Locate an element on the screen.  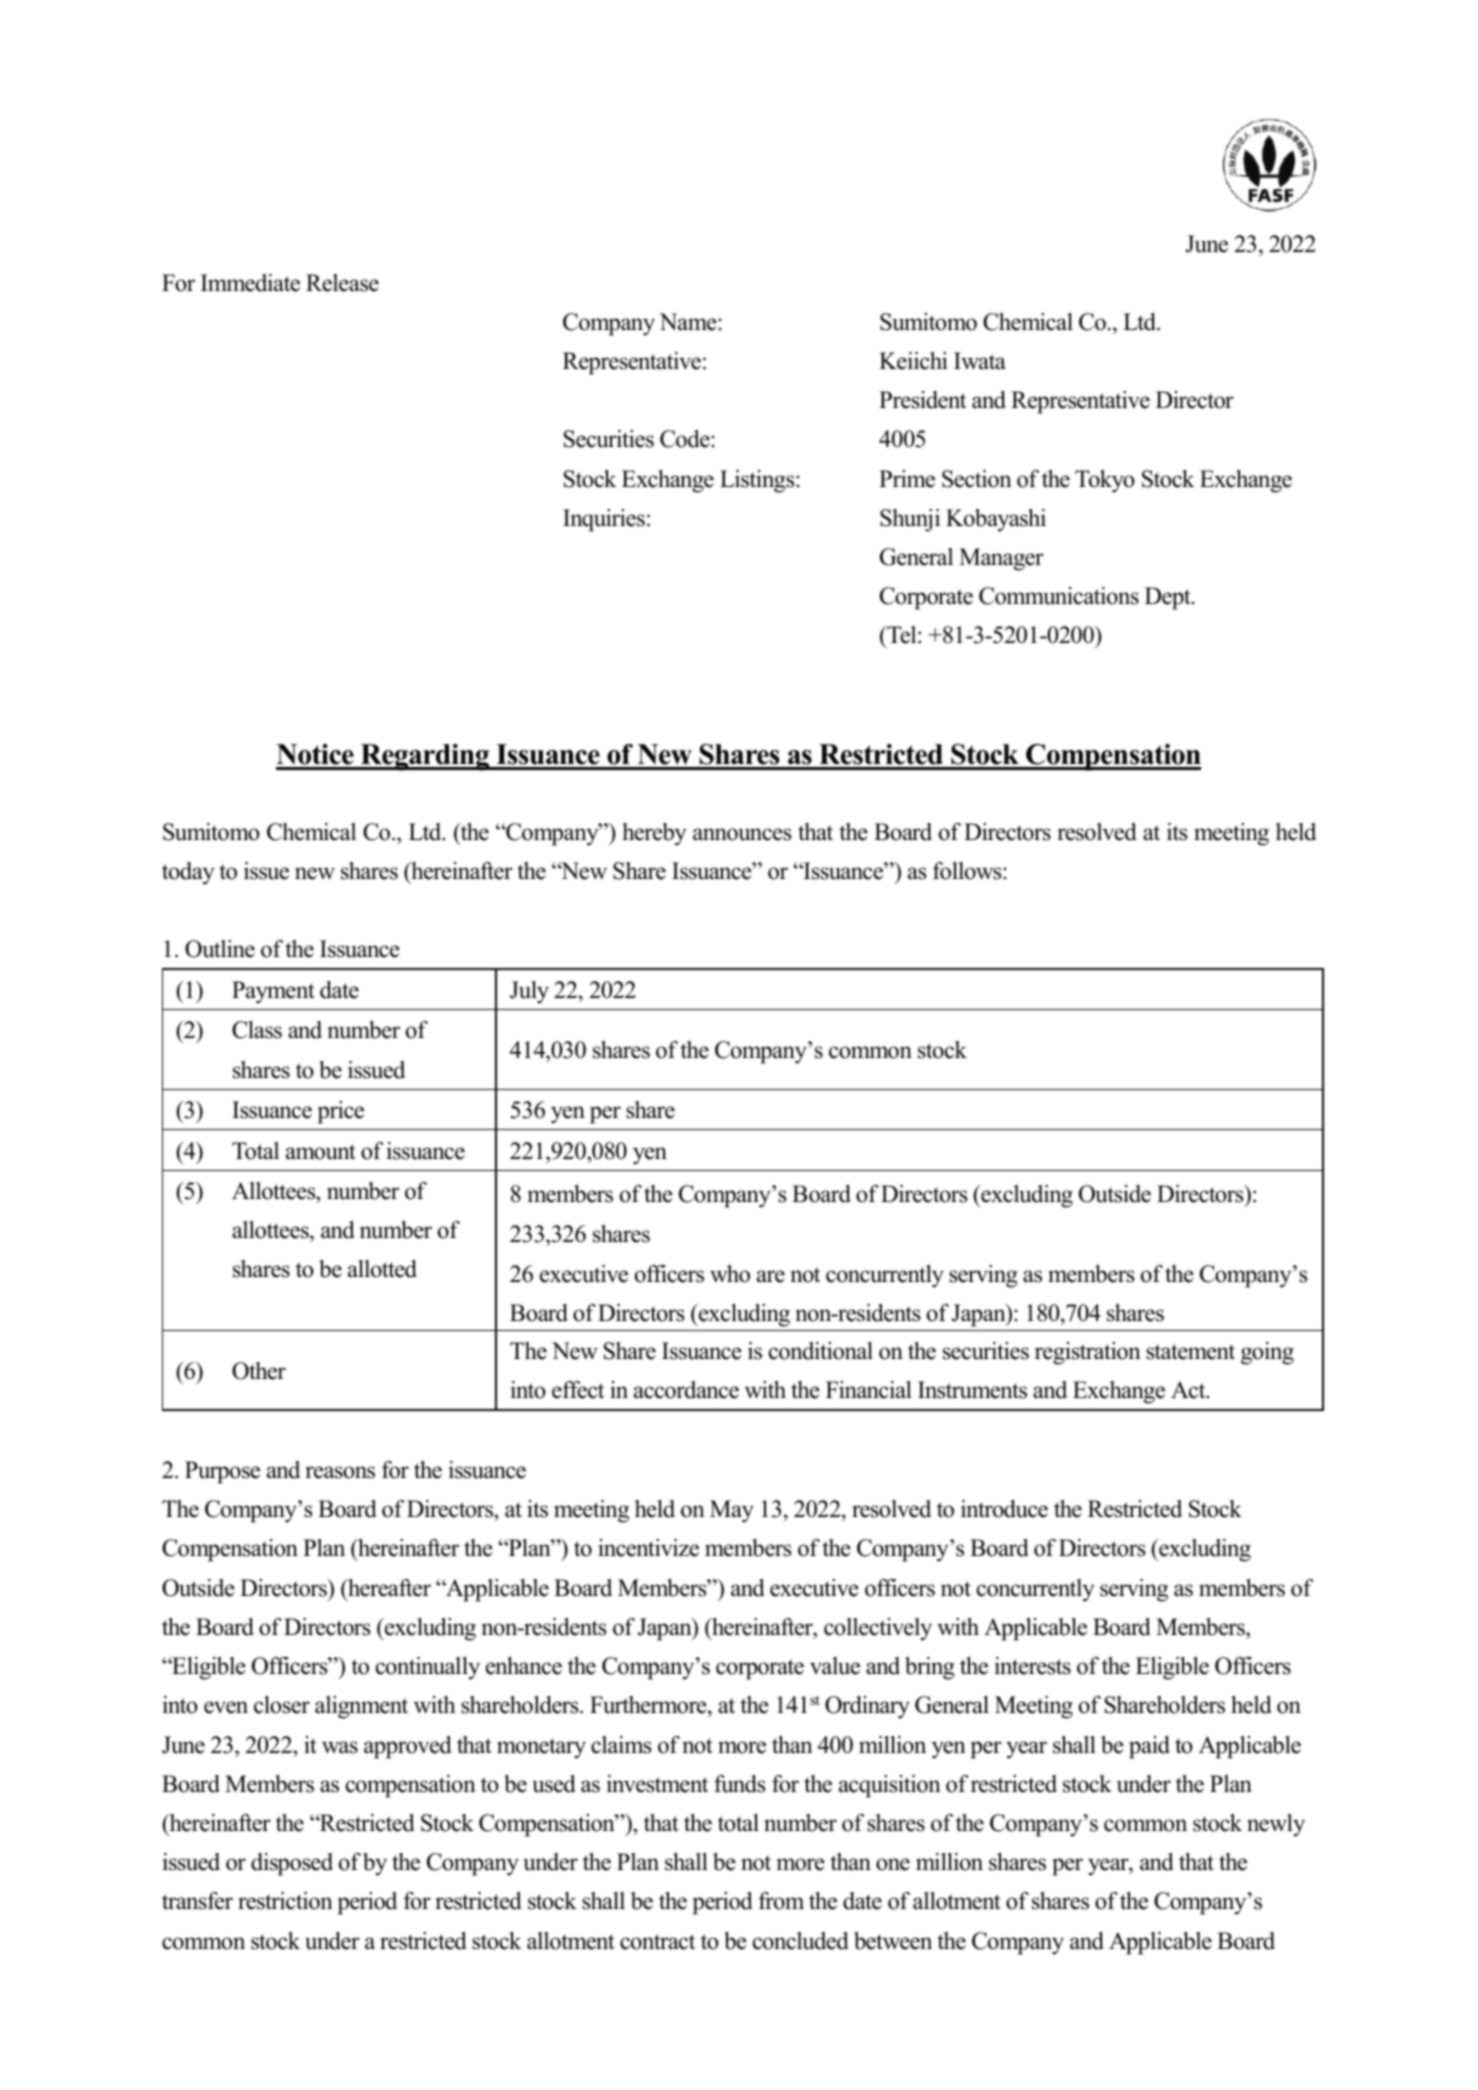
Name is located at coordinates (689, 322).
